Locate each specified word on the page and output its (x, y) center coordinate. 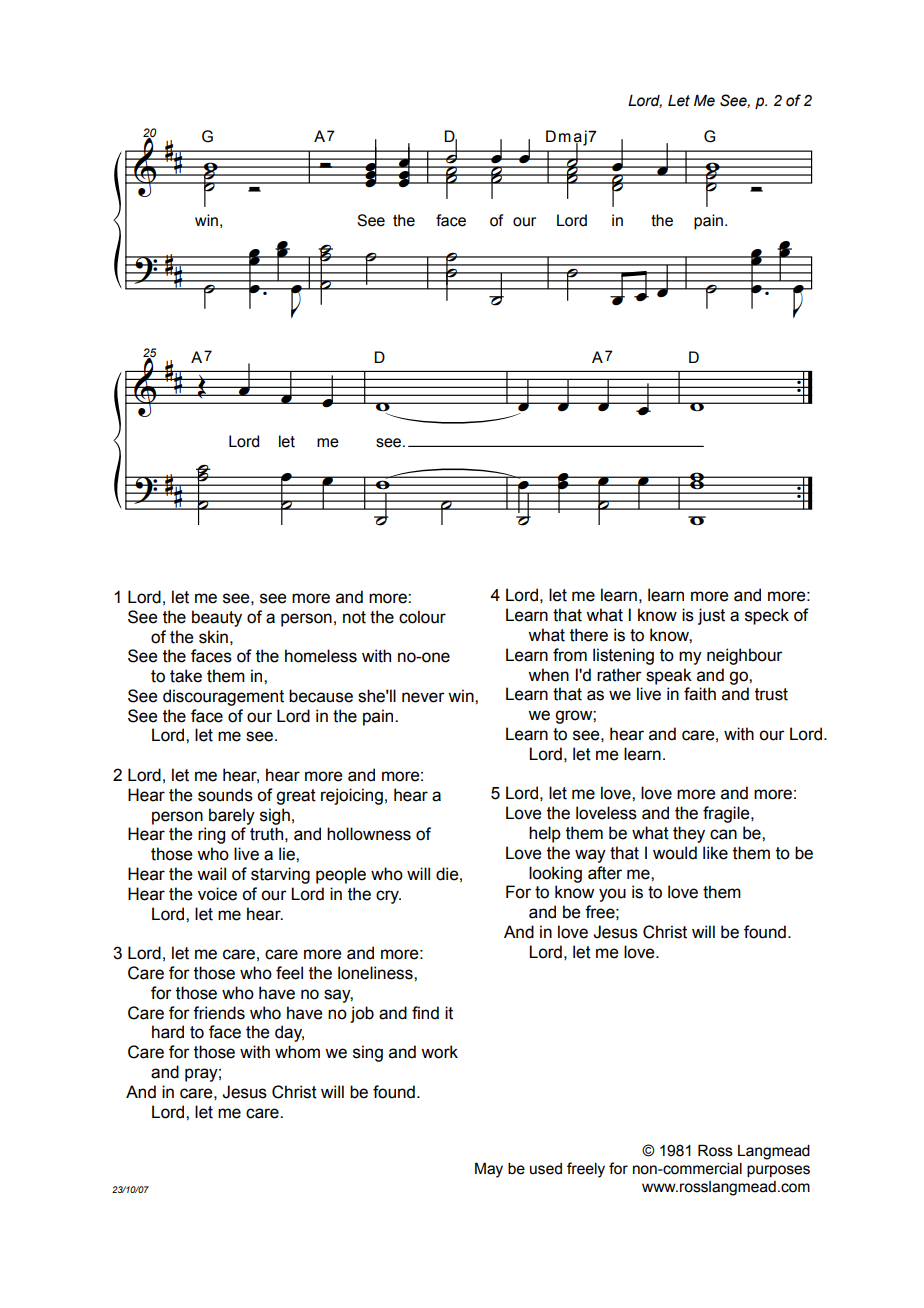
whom (297, 1052)
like (715, 853)
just (711, 616)
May (489, 1170)
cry (388, 897)
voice (217, 894)
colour (422, 617)
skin (213, 637)
